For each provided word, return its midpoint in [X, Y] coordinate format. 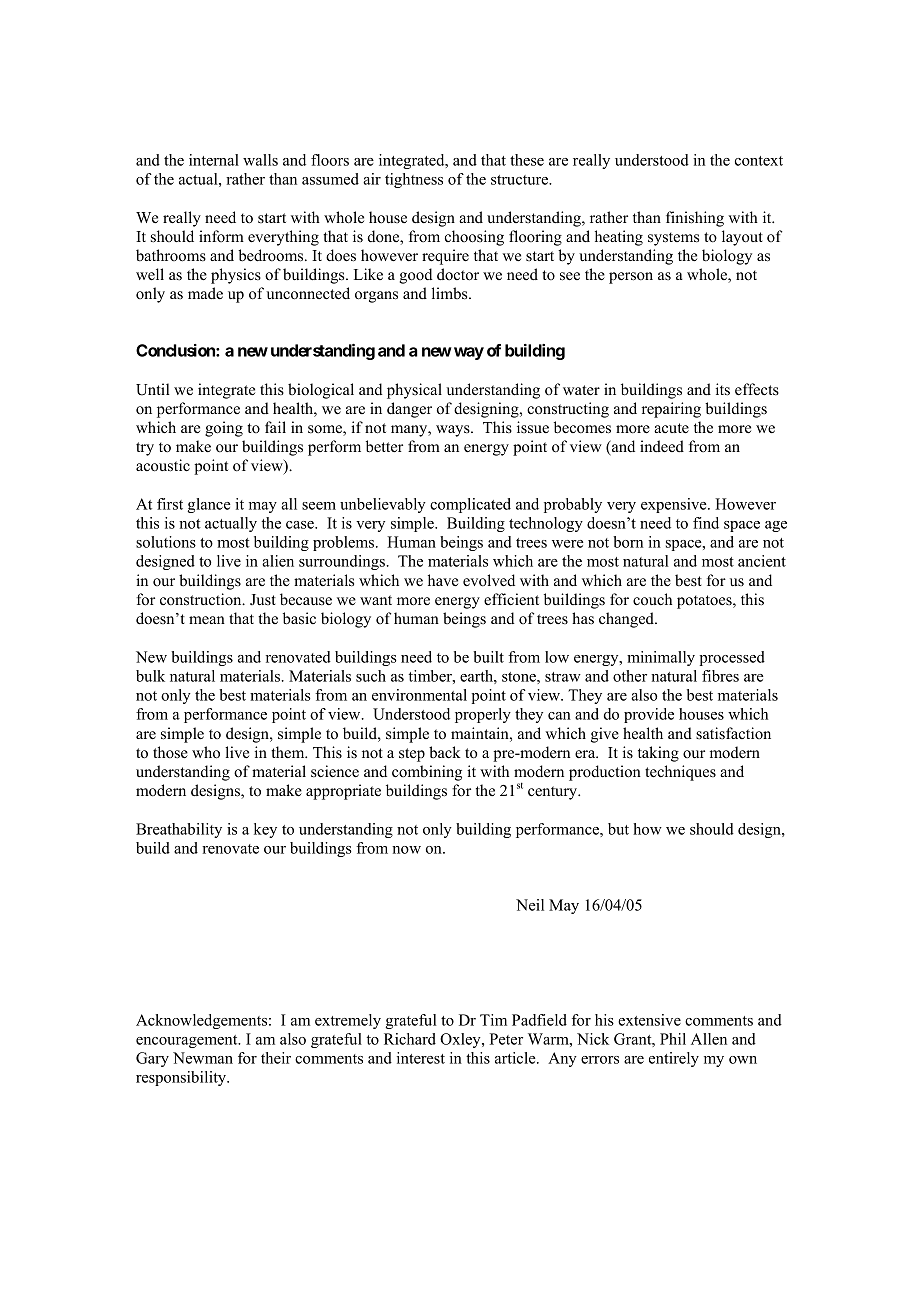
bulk [150, 676]
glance [209, 505]
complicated [470, 505]
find [706, 523]
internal [214, 160]
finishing [695, 219]
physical [414, 391]
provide [649, 715]
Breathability [179, 830]
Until [153, 389]
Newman [203, 1058]
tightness [414, 180]
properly [483, 715]
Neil [530, 905]
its [723, 389]
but [618, 829]
